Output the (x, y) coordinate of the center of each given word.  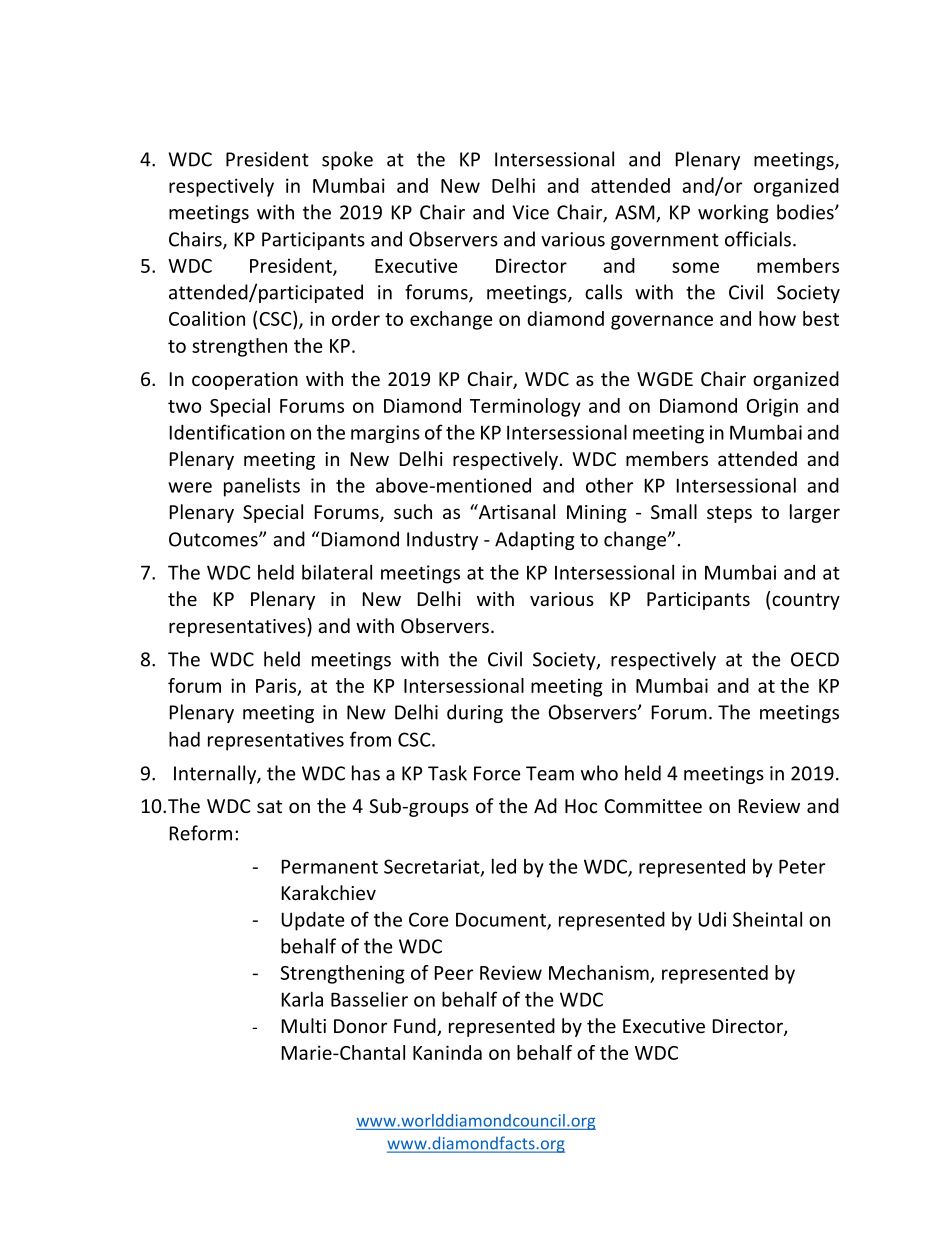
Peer (454, 973)
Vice (530, 212)
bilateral (337, 572)
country (806, 601)
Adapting (534, 540)
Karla (302, 999)
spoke (347, 160)
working (733, 213)
